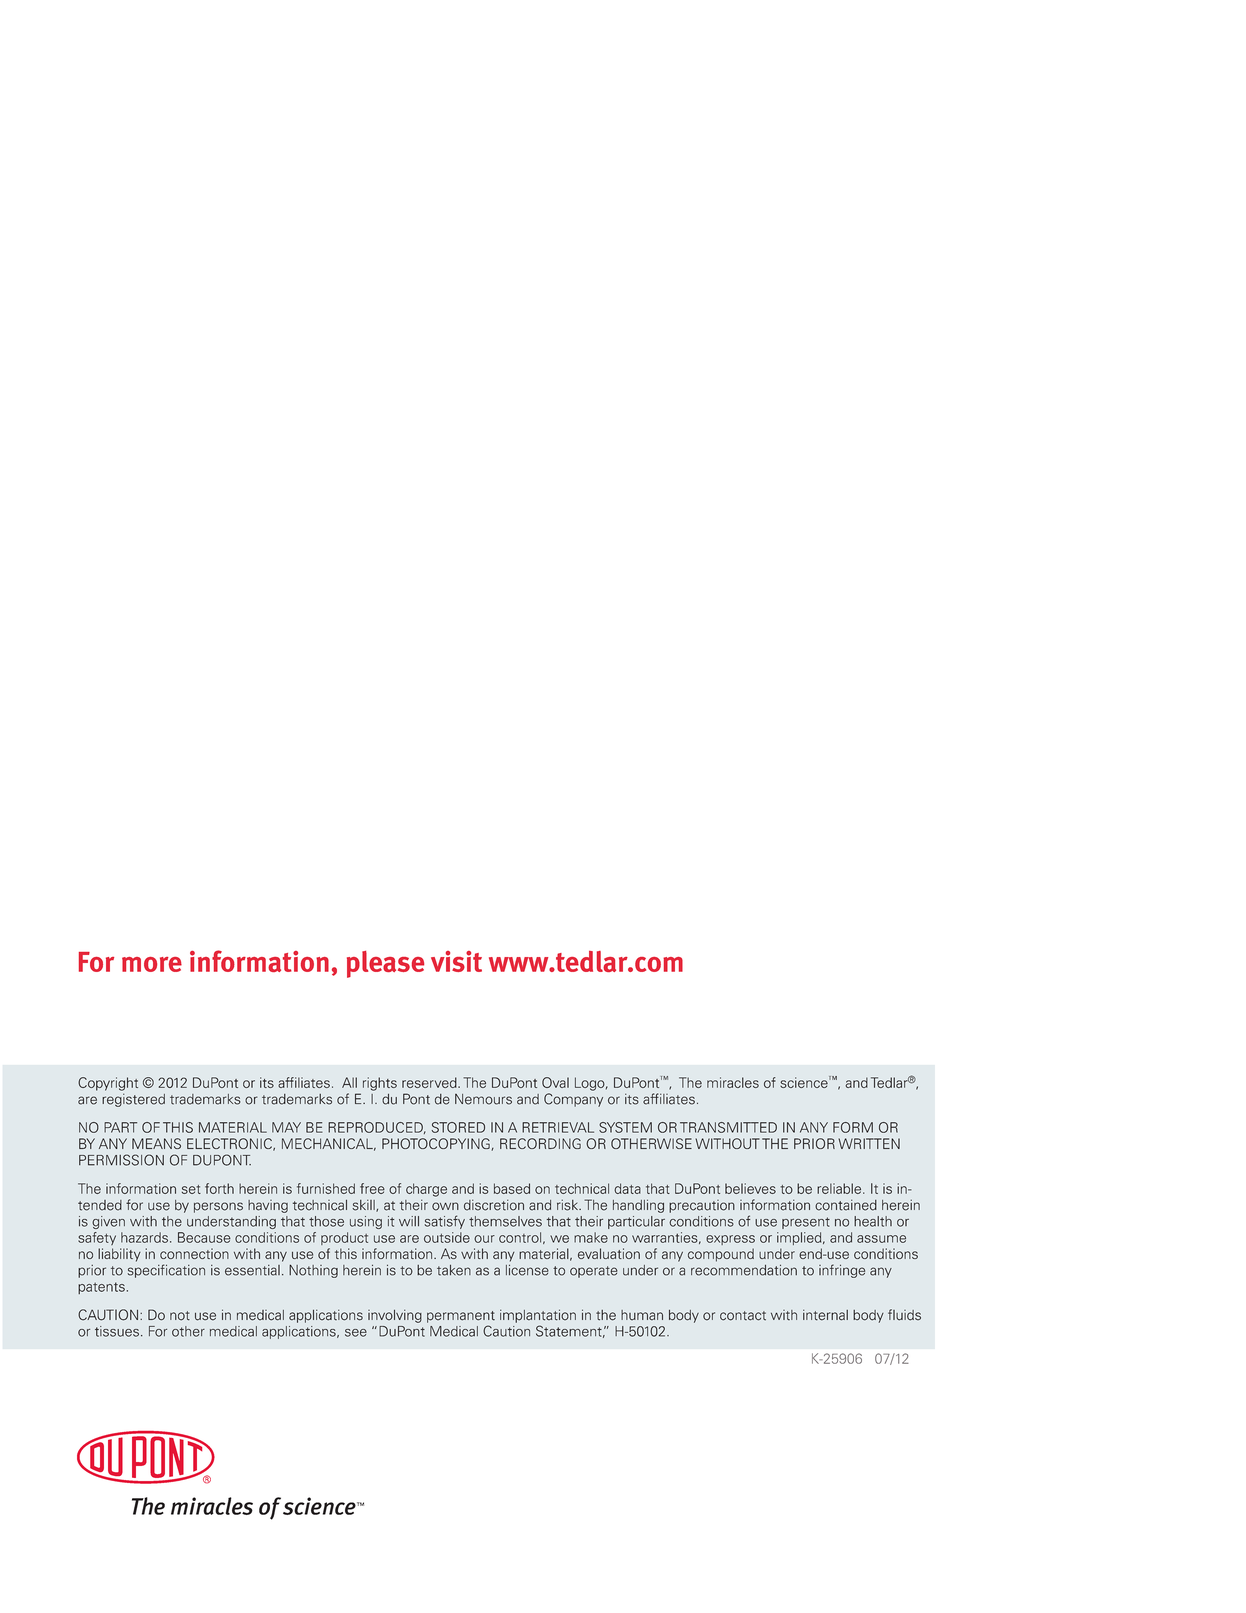 This screenshot has width=1246, height=1613. What do you see at coordinates (869, 1143) in the screenshot?
I see `WRITTEN` at bounding box center [869, 1143].
